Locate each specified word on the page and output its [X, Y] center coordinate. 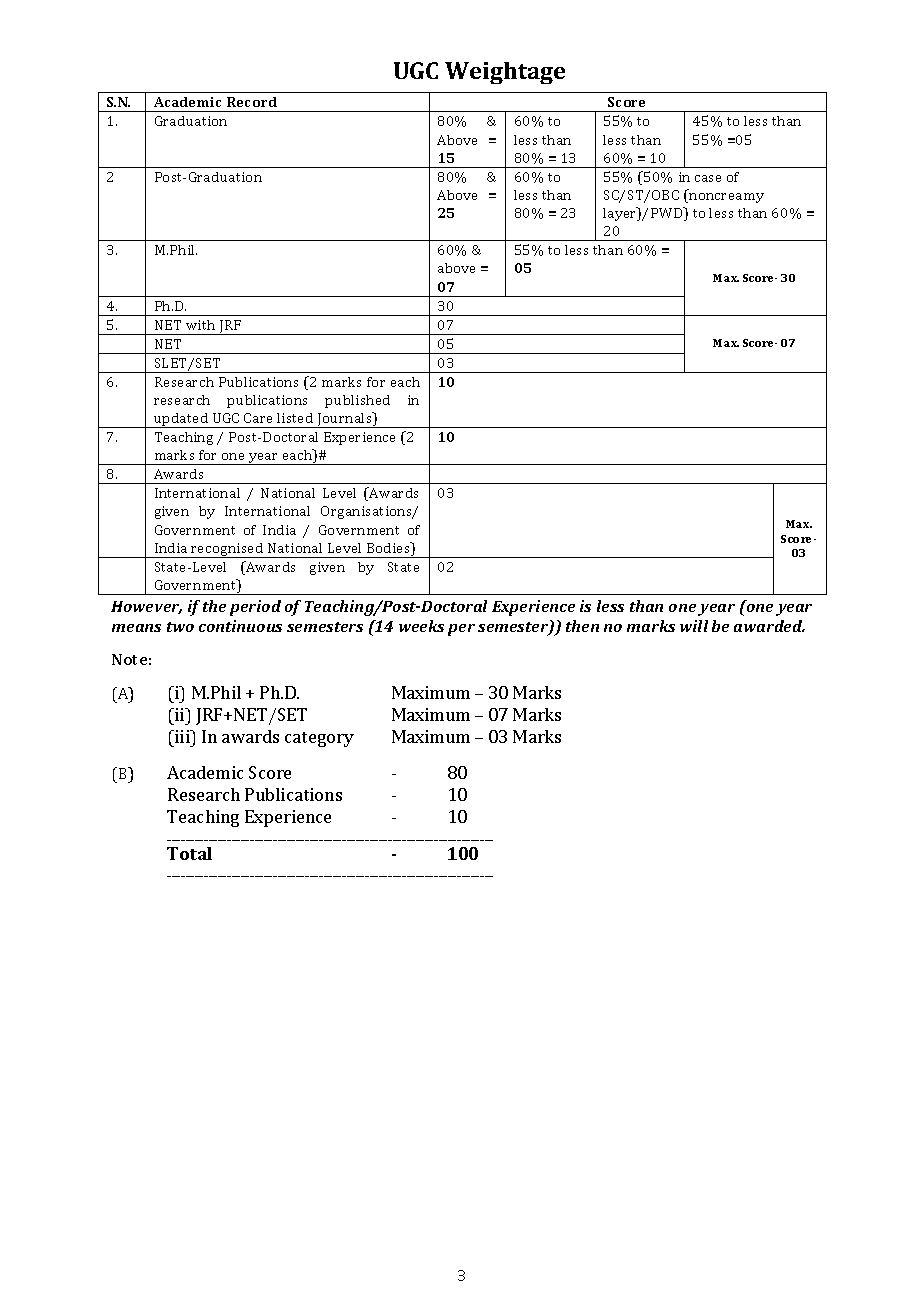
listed [295, 418]
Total [189, 853]
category [319, 739]
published [357, 401]
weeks [421, 626]
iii [182, 736]
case [708, 178]
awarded [769, 626]
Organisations [368, 512]
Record [252, 102]
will [694, 626]
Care [258, 418]
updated [181, 420]
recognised [228, 550]
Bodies [390, 549]
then [582, 626]
